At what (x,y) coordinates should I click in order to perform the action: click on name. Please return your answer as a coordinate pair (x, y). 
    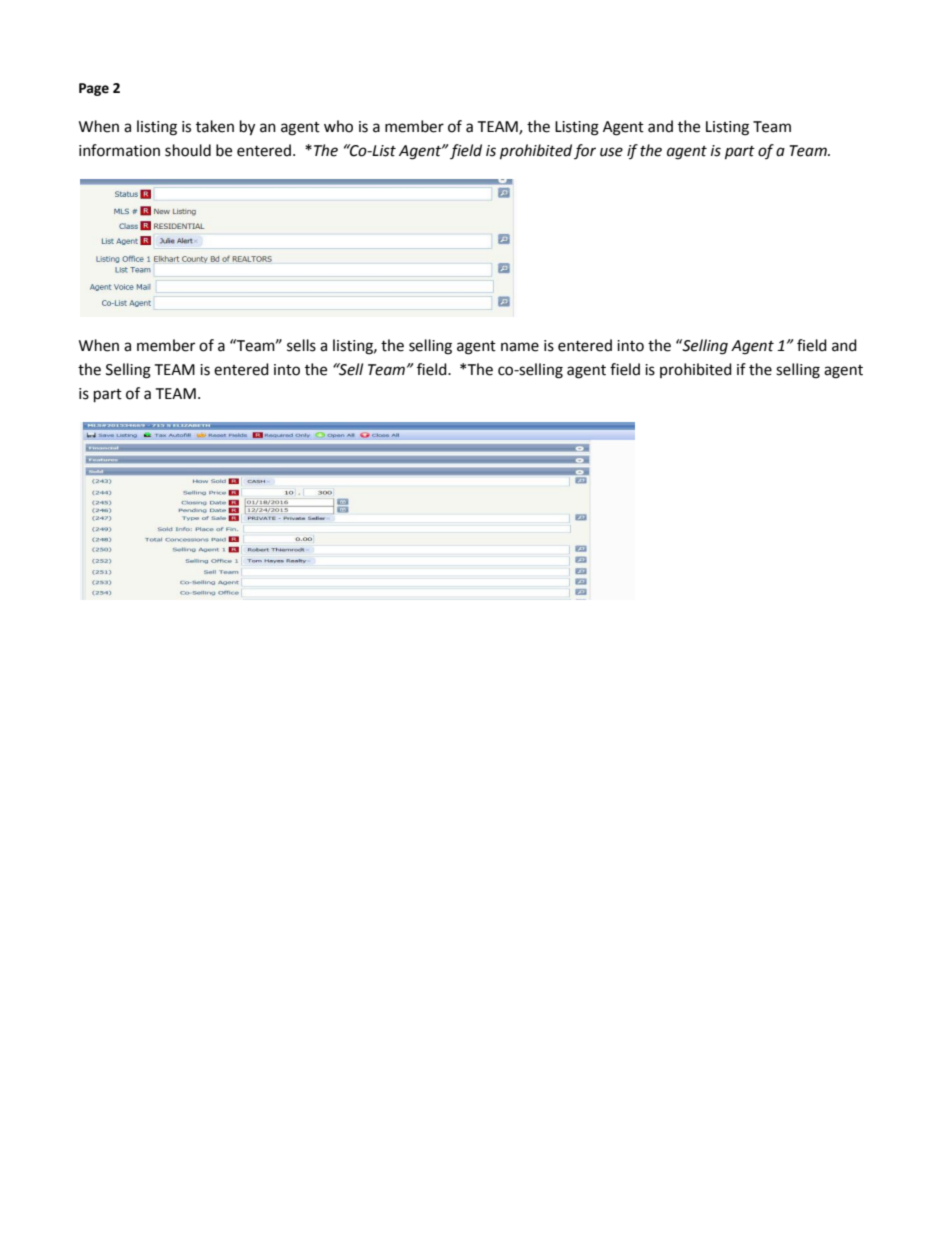
    Looking at the image, I should click on (520, 347).
